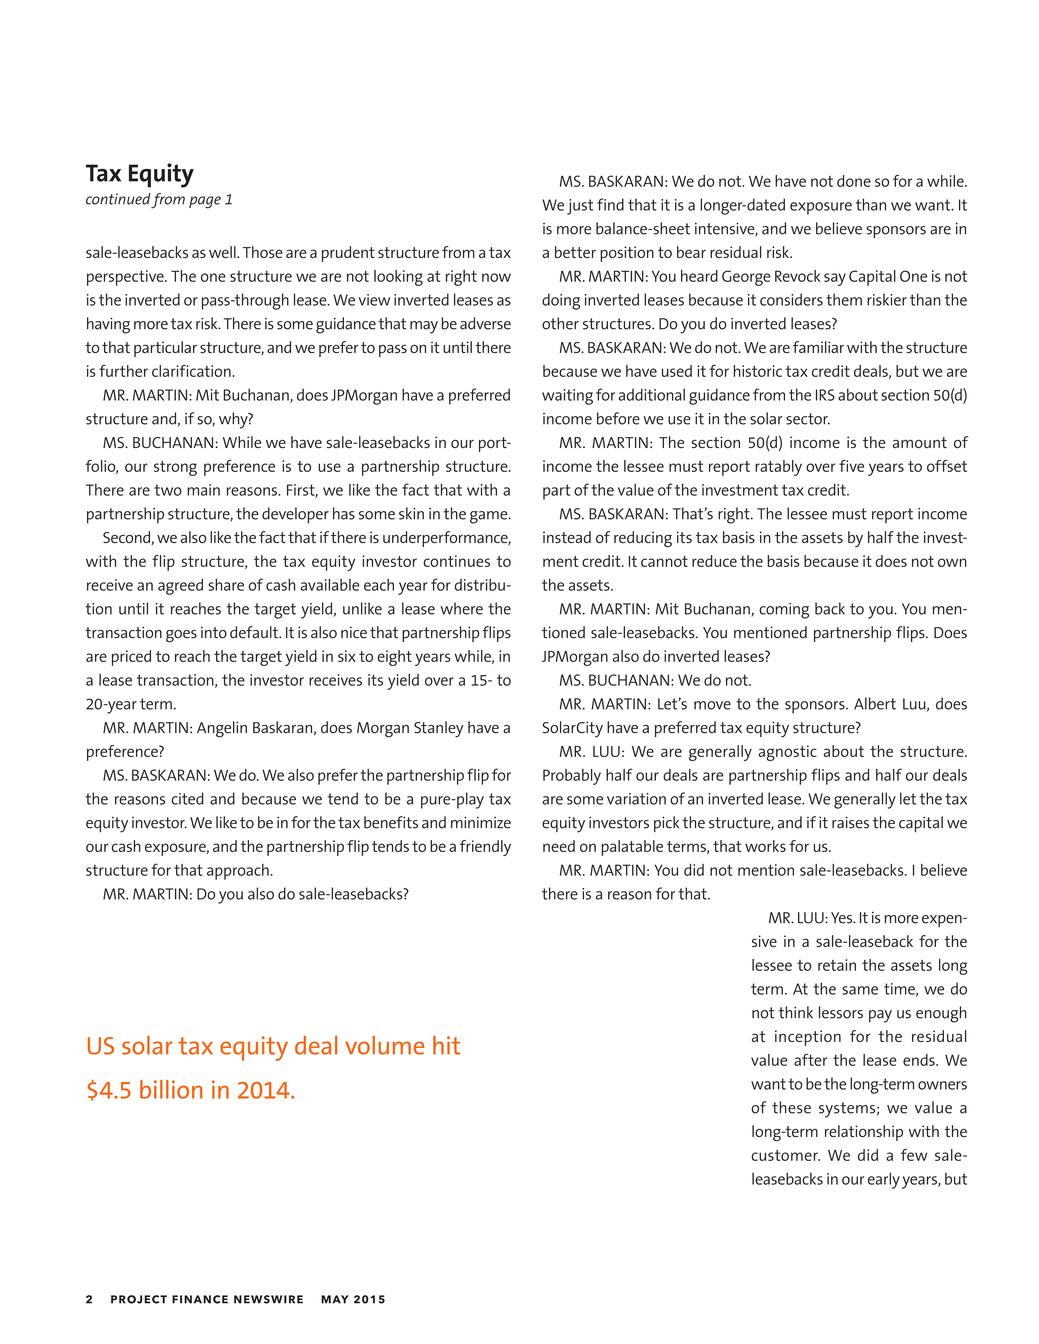 The width and height of the screenshot is (1039, 1344). I want to click on just, so click(580, 207).
